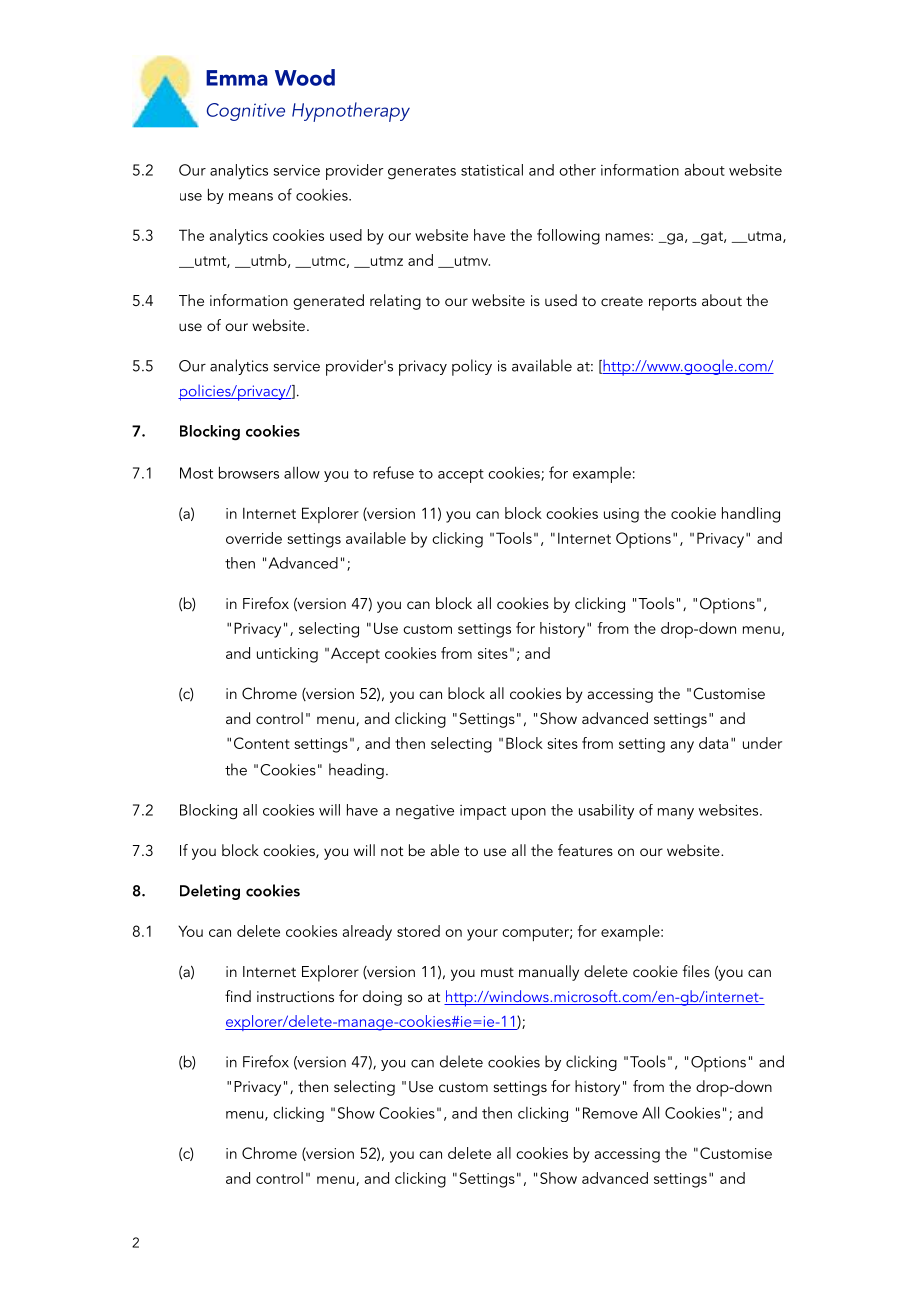  Describe the element at coordinates (483, 812) in the page. I see `impact` at that location.
